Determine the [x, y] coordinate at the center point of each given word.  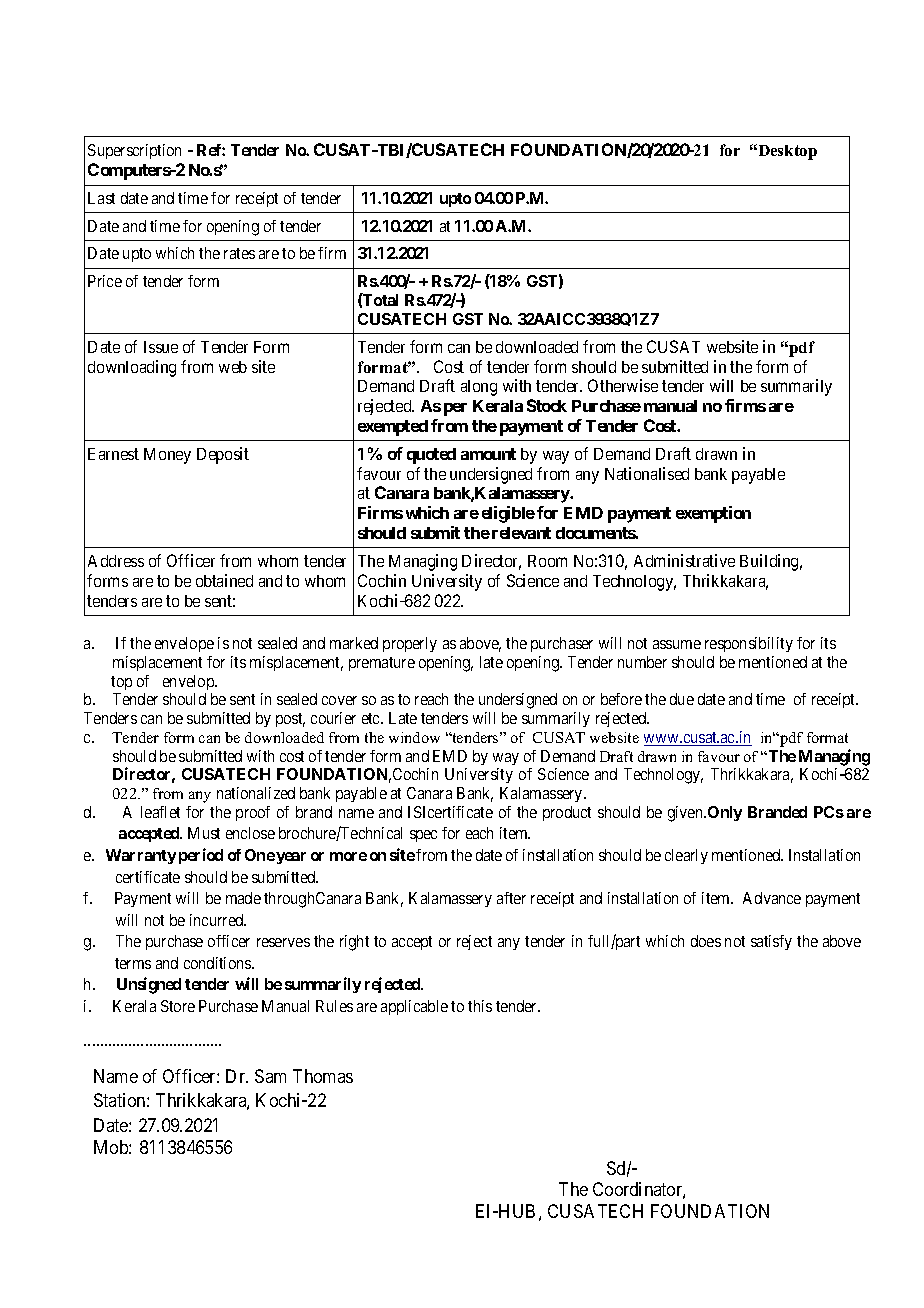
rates [239, 253]
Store [178, 1006]
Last [101, 198]
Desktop [786, 152]
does [706, 941]
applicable [414, 1007]
